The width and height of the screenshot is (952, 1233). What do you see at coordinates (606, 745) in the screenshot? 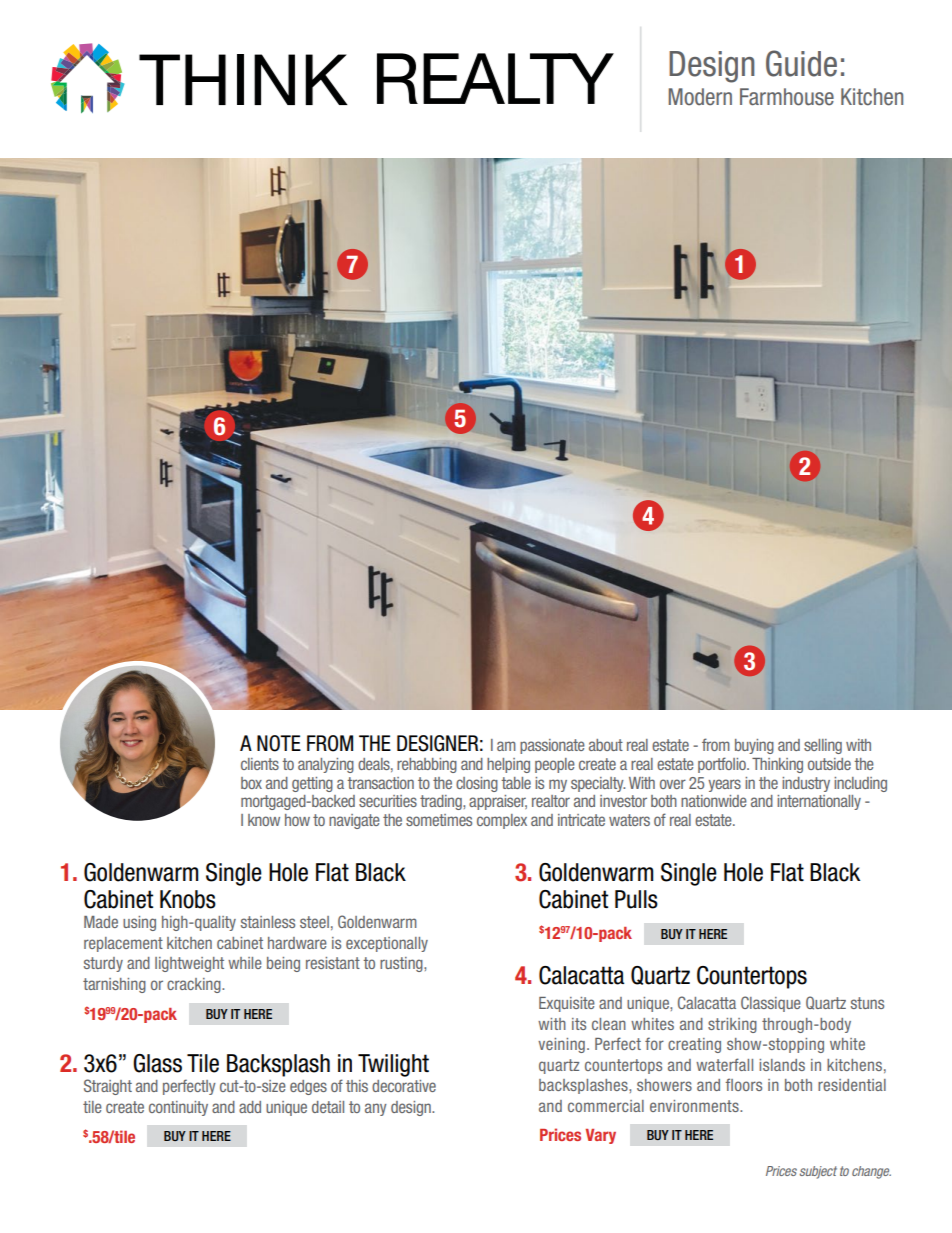
I see `about` at bounding box center [606, 745].
